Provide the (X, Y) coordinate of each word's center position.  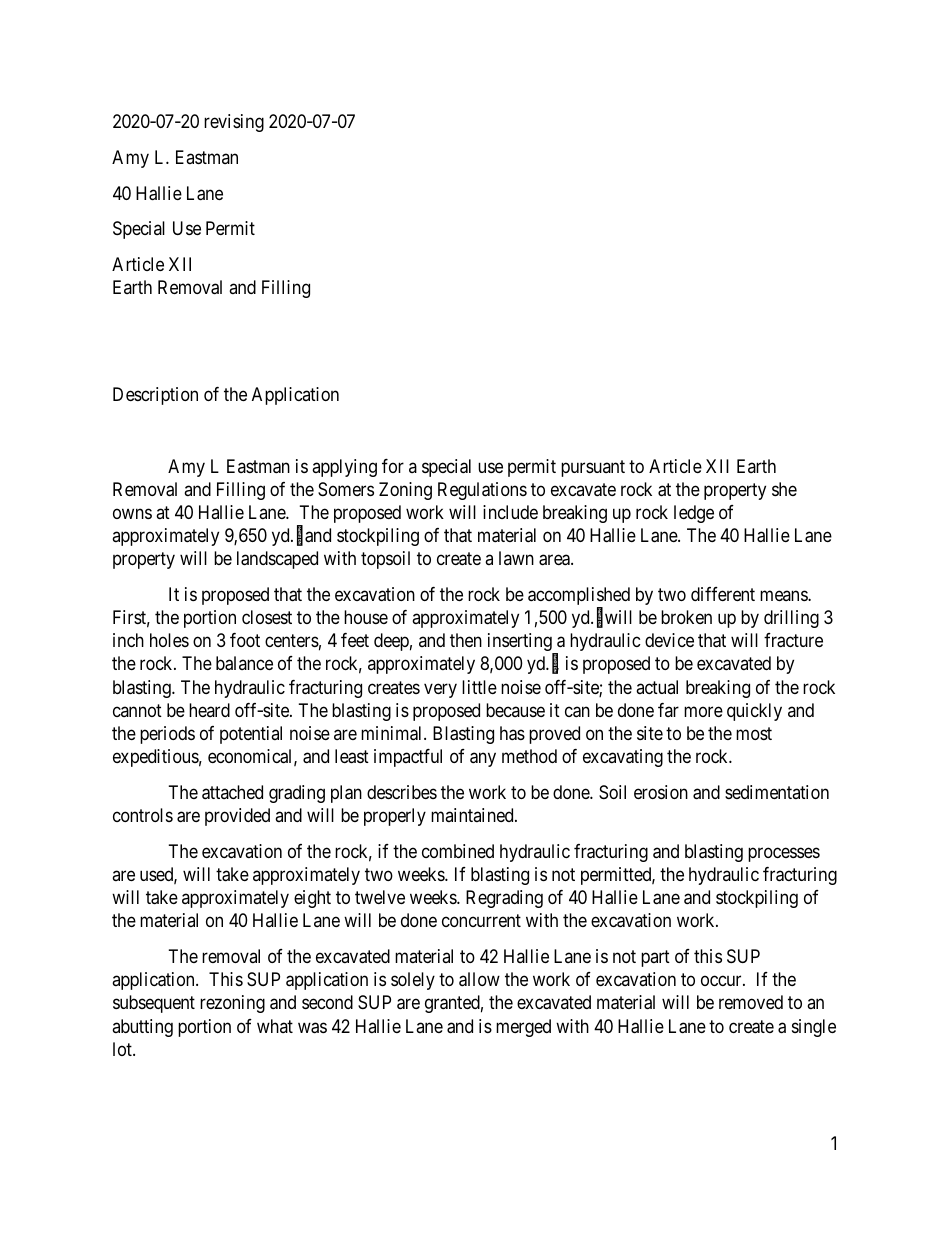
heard (209, 710)
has (512, 733)
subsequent (154, 1004)
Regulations (482, 491)
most (754, 733)
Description (155, 396)
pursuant (593, 468)
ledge (694, 514)
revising (234, 123)
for (393, 466)
